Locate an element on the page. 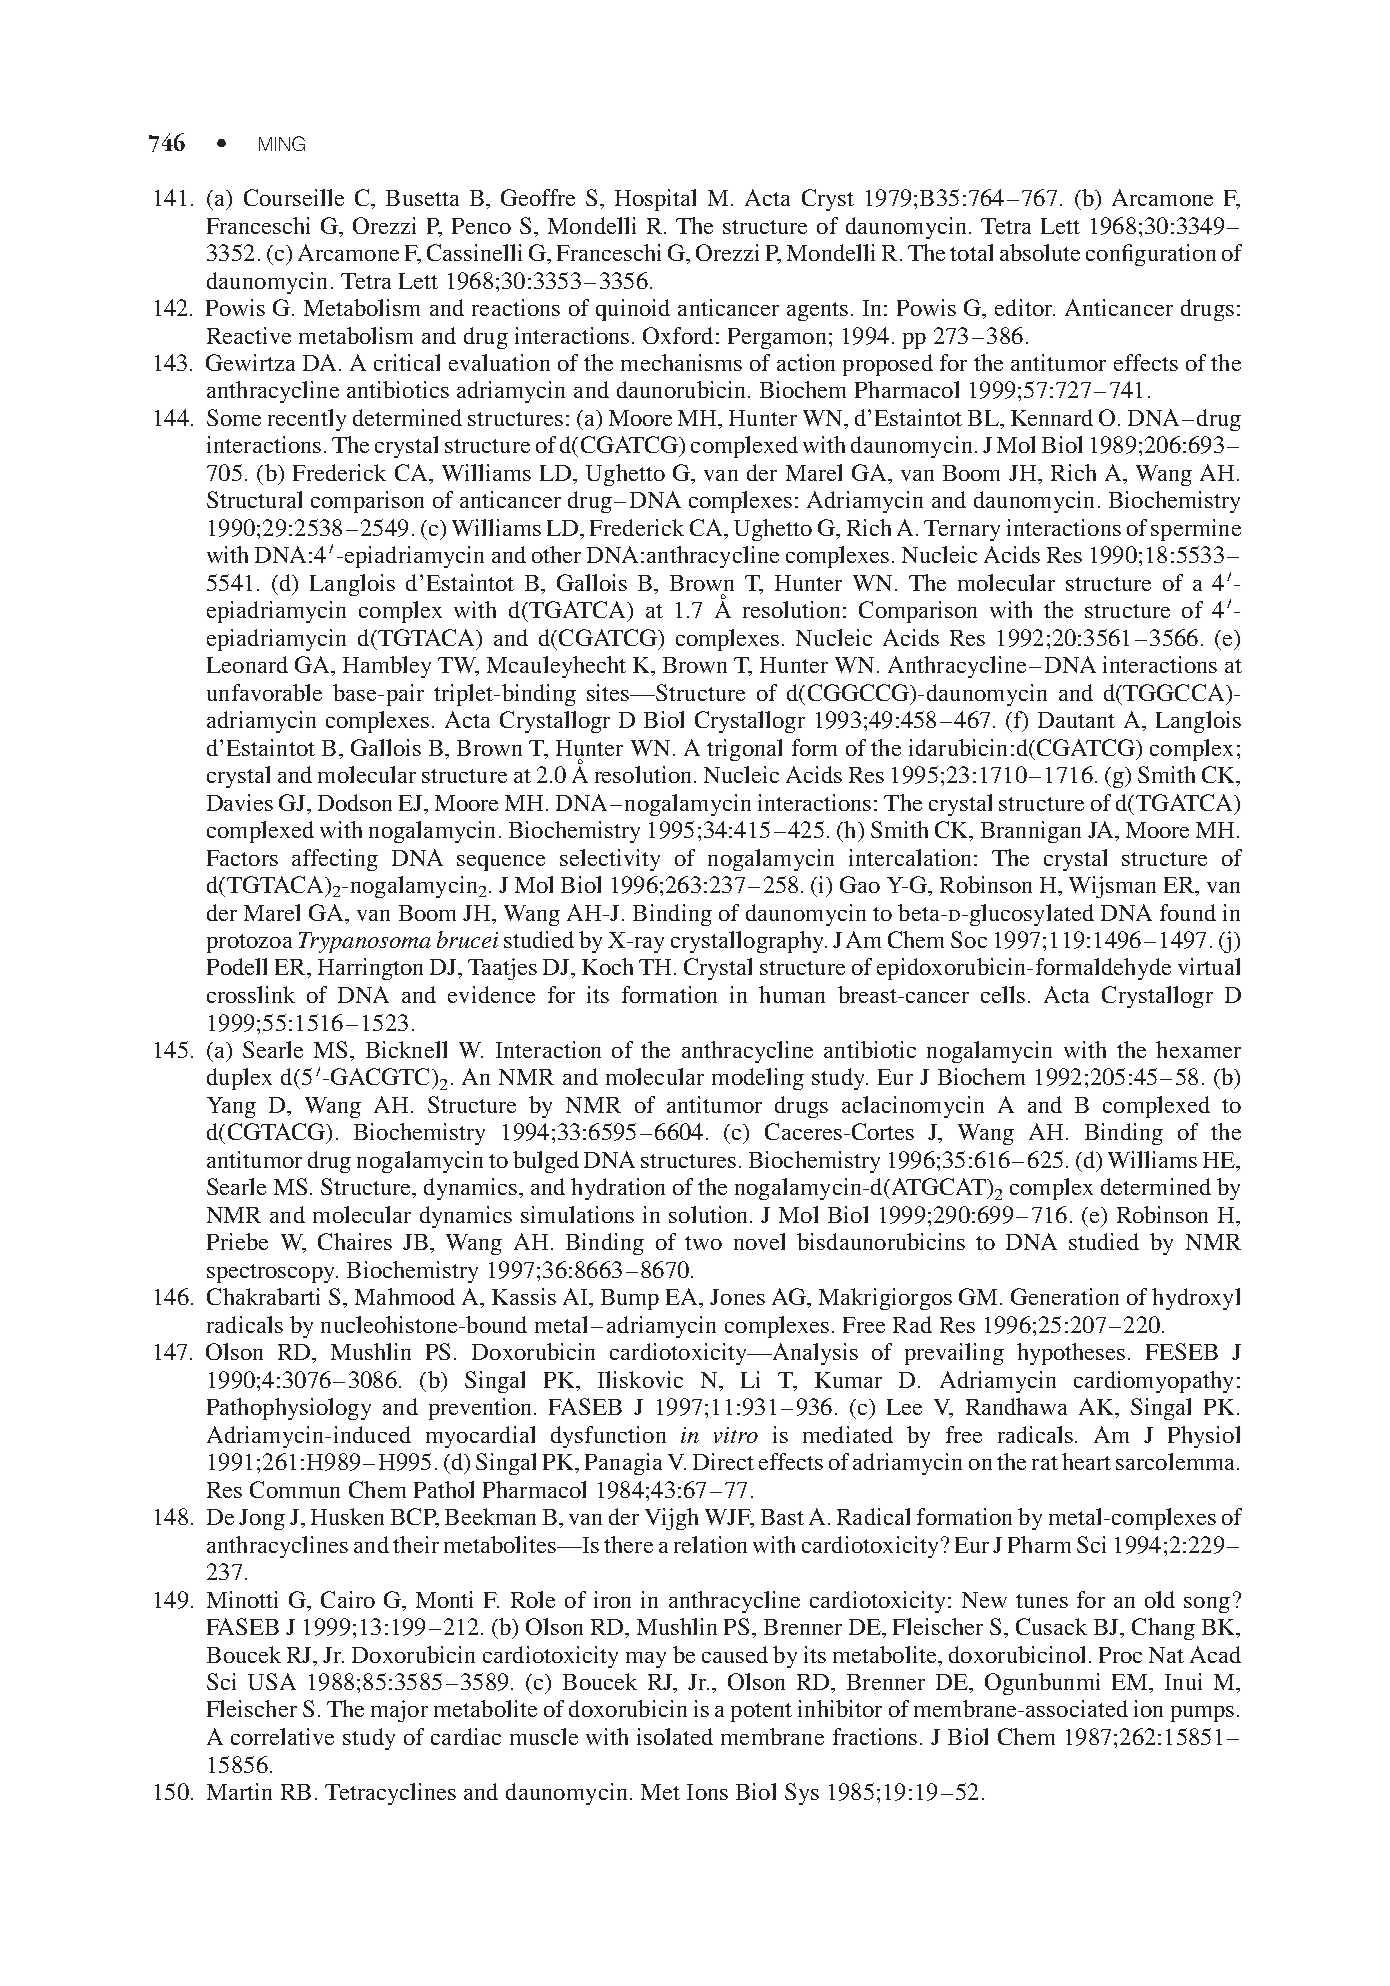  cells is located at coordinates (1003, 994).
